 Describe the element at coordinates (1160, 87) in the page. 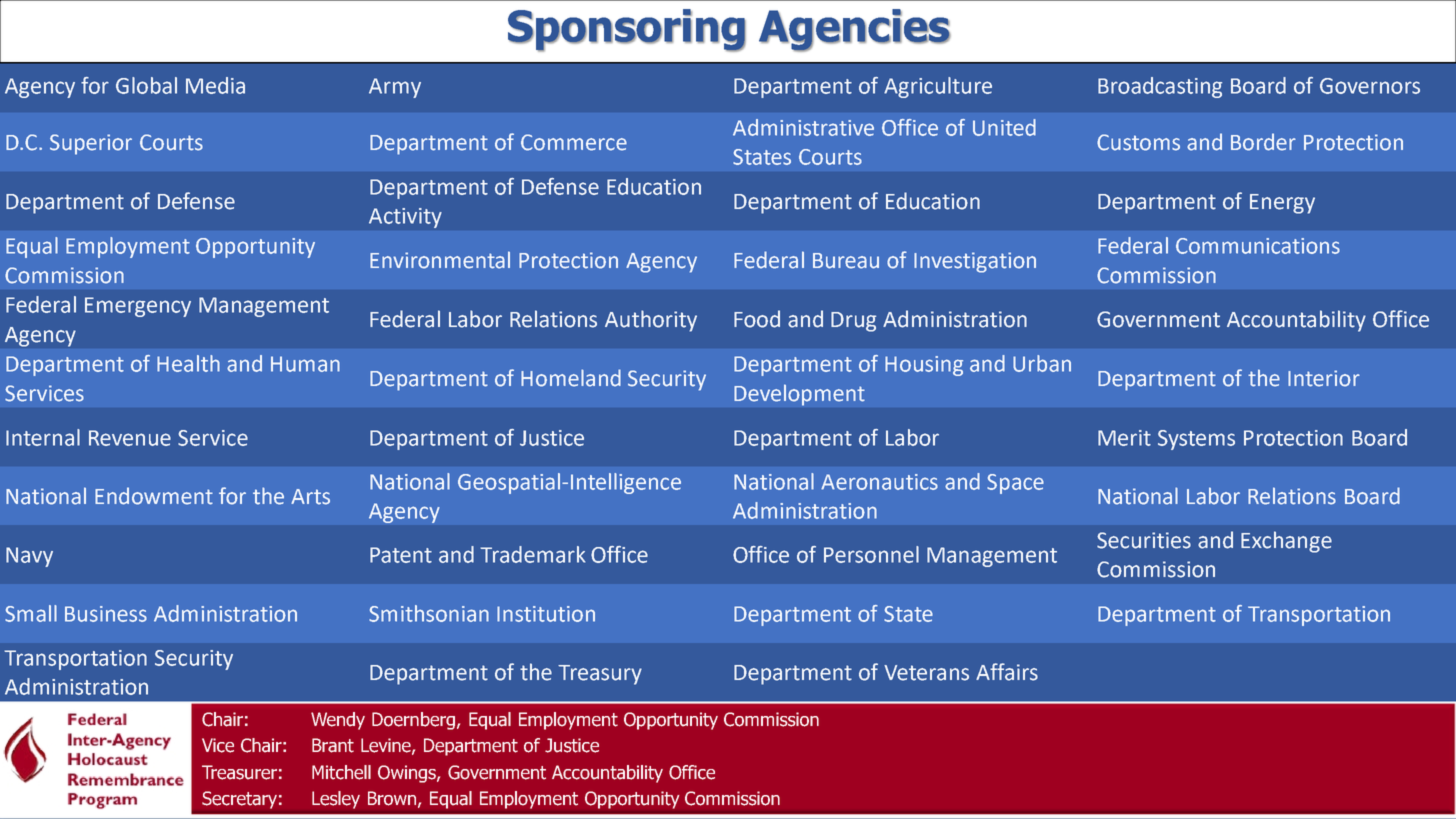

I see `Broadcasting` at that location.
